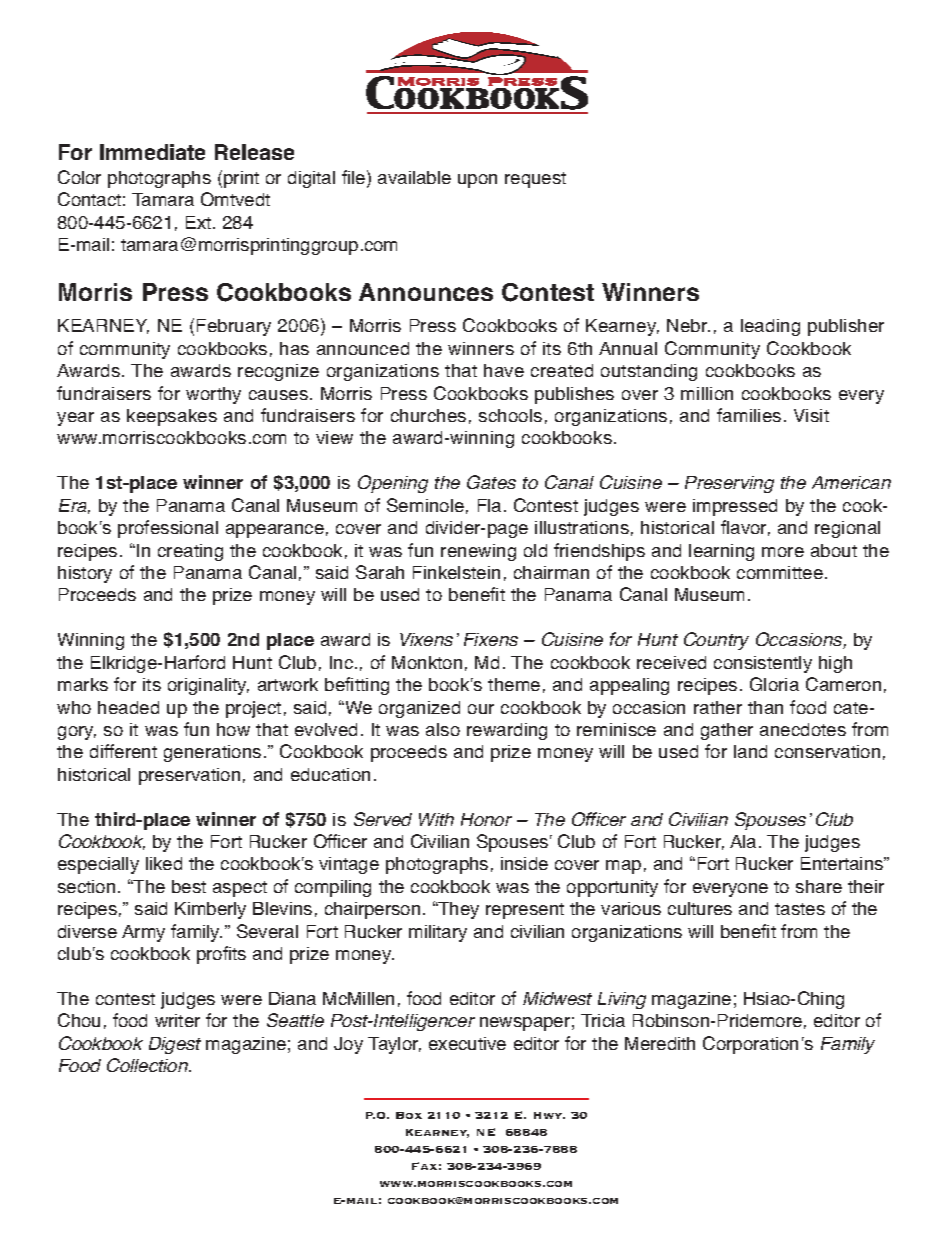  What do you see at coordinates (780, 572) in the screenshot?
I see `committee` at bounding box center [780, 572].
